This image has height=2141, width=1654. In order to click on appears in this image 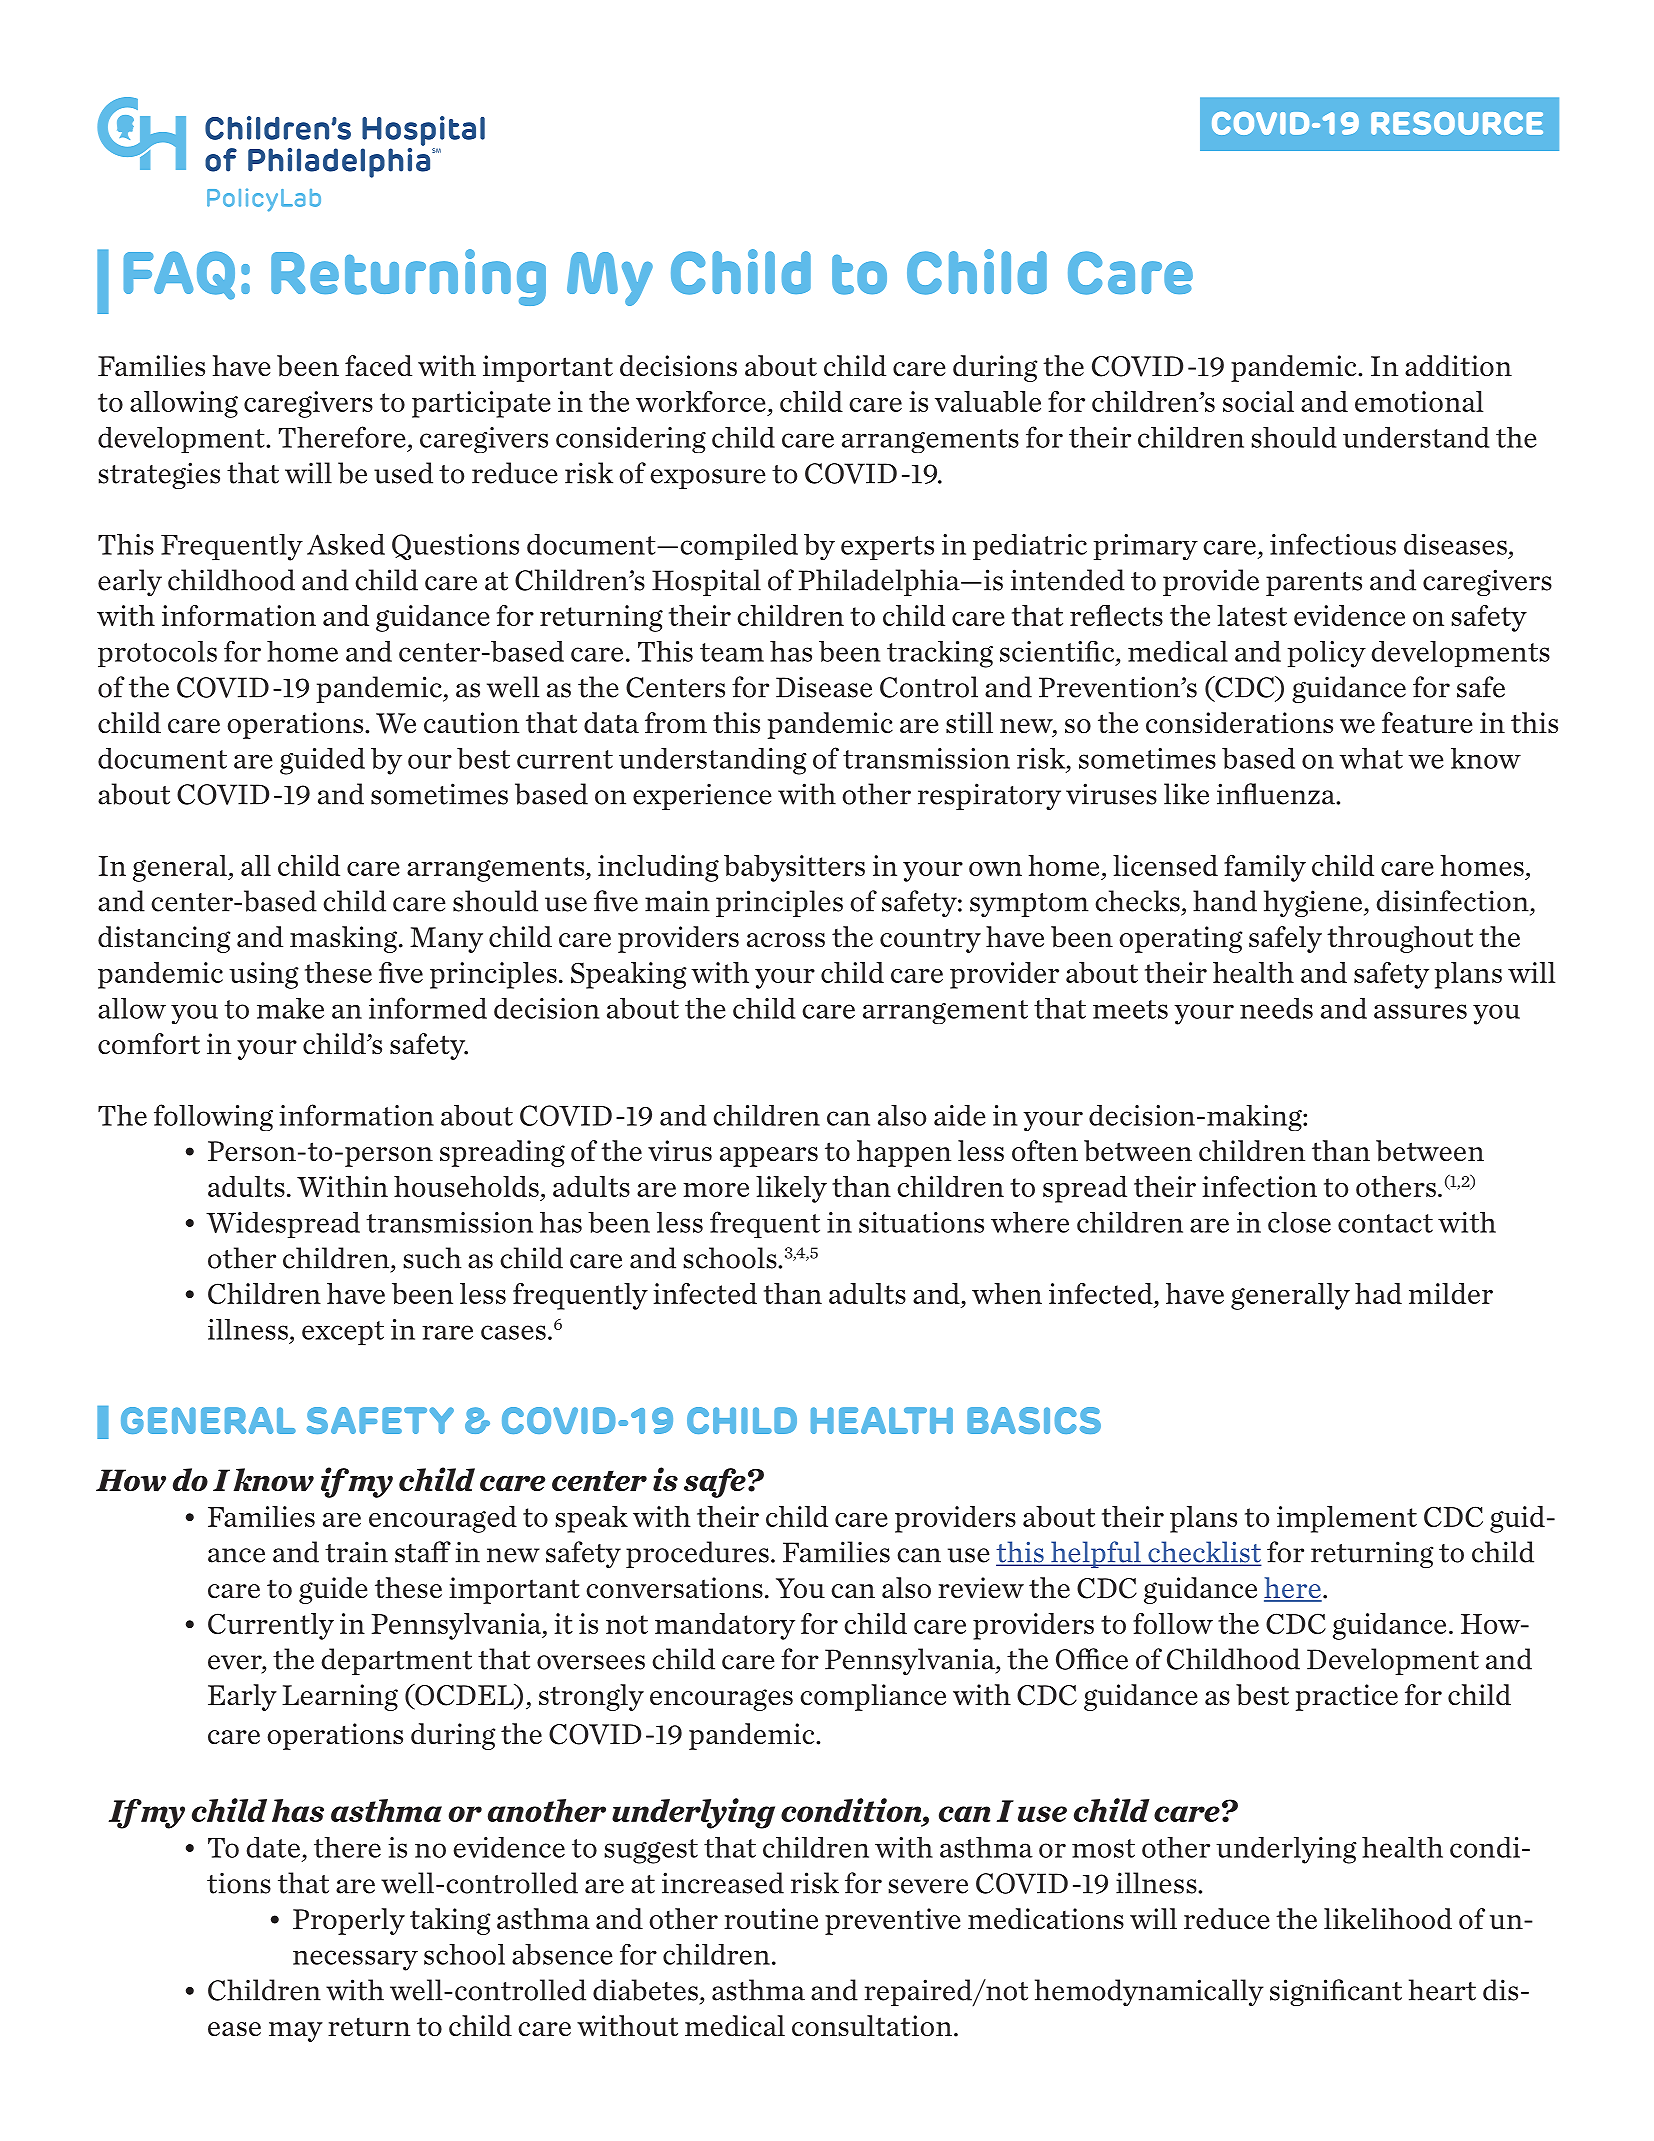, I will do `click(769, 1157)`.
